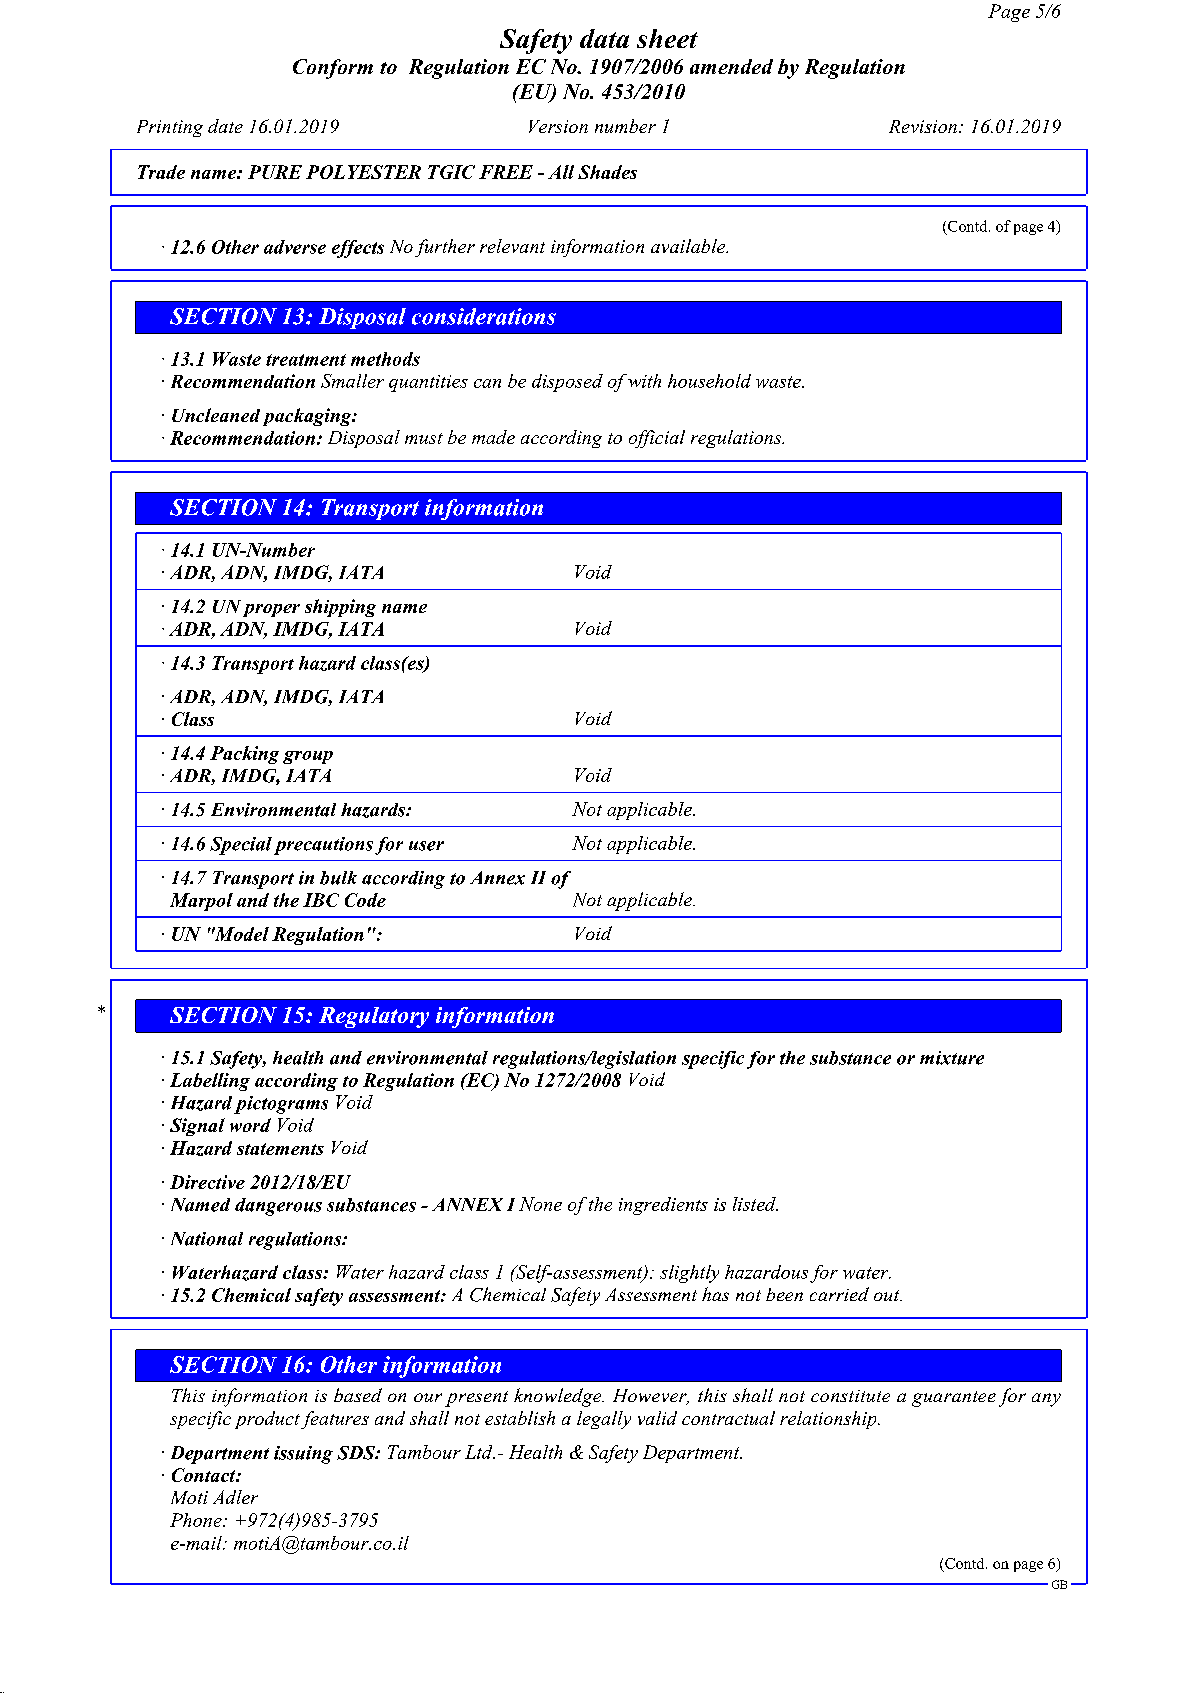  Describe the element at coordinates (604, 1420) in the screenshot. I see `legally` at that location.
